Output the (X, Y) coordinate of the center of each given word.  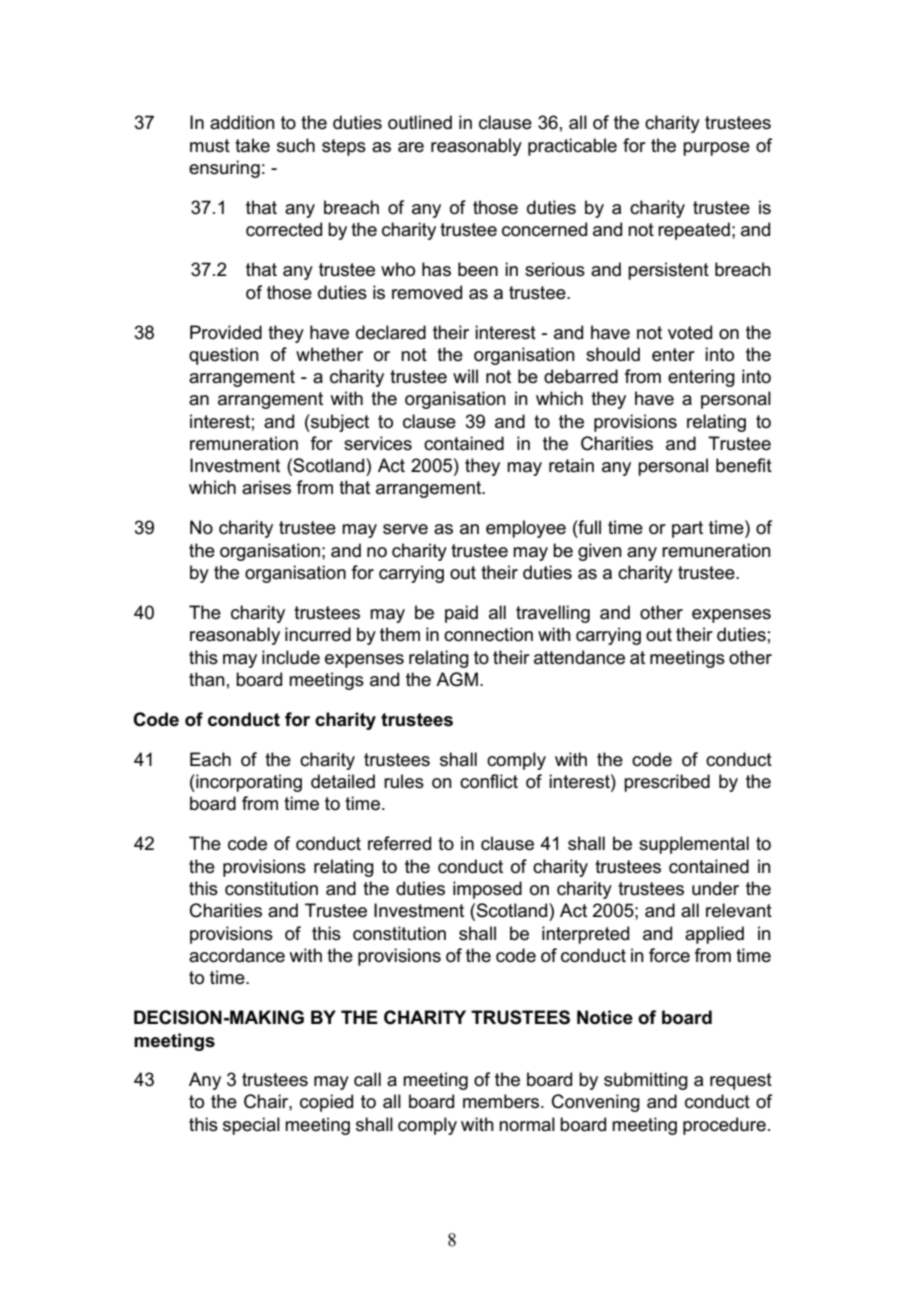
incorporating (248, 783)
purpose (716, 149)
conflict (489, 781)
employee (526, 529)
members (501, 1101)
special (251, 1126)
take (252, 145)
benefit (744, 465)
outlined (420, 122)
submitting (646, 1081)
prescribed (667, 783)
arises (266, 487)
